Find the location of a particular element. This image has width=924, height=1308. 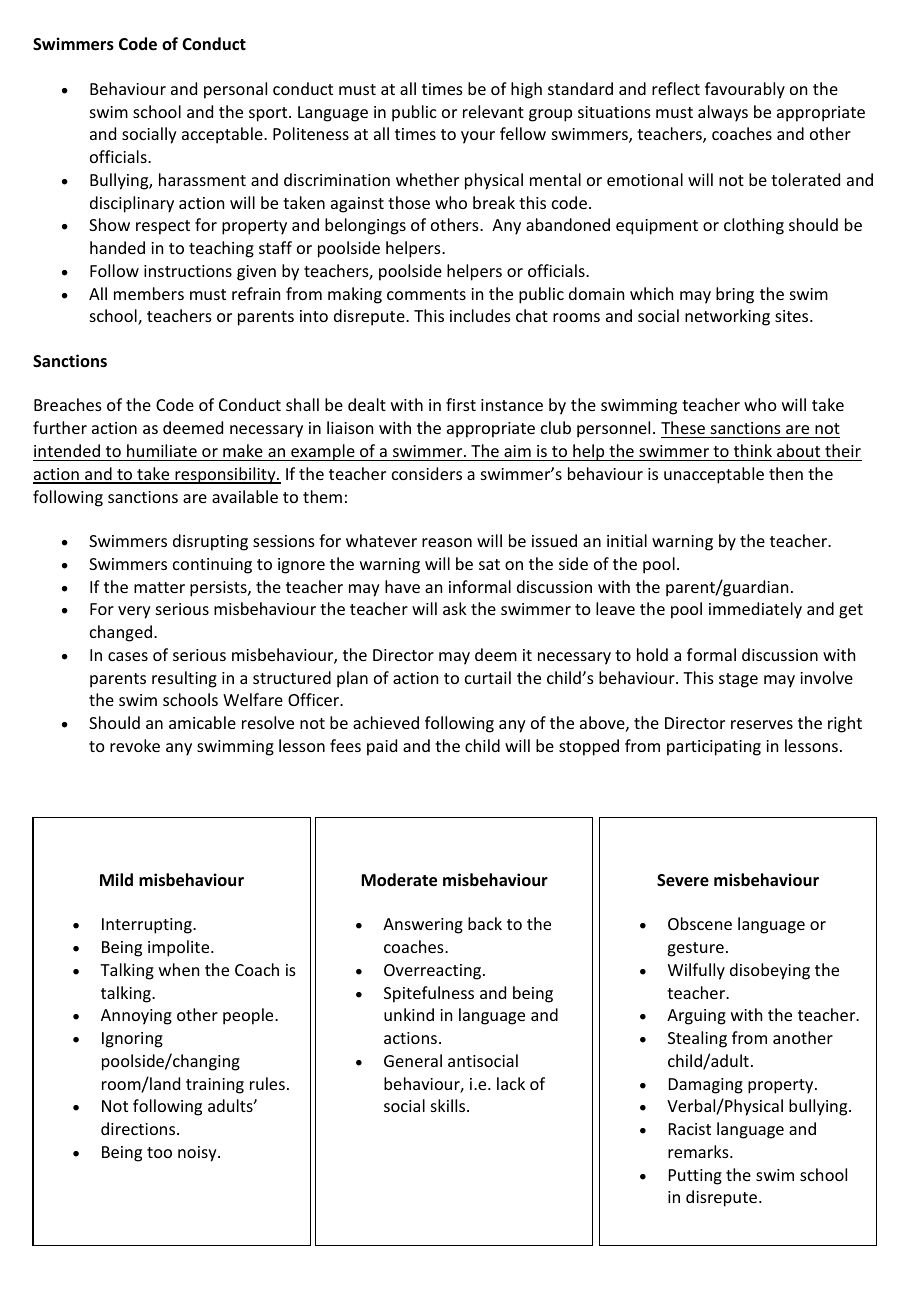

your is located at coordinates (478, 137).
